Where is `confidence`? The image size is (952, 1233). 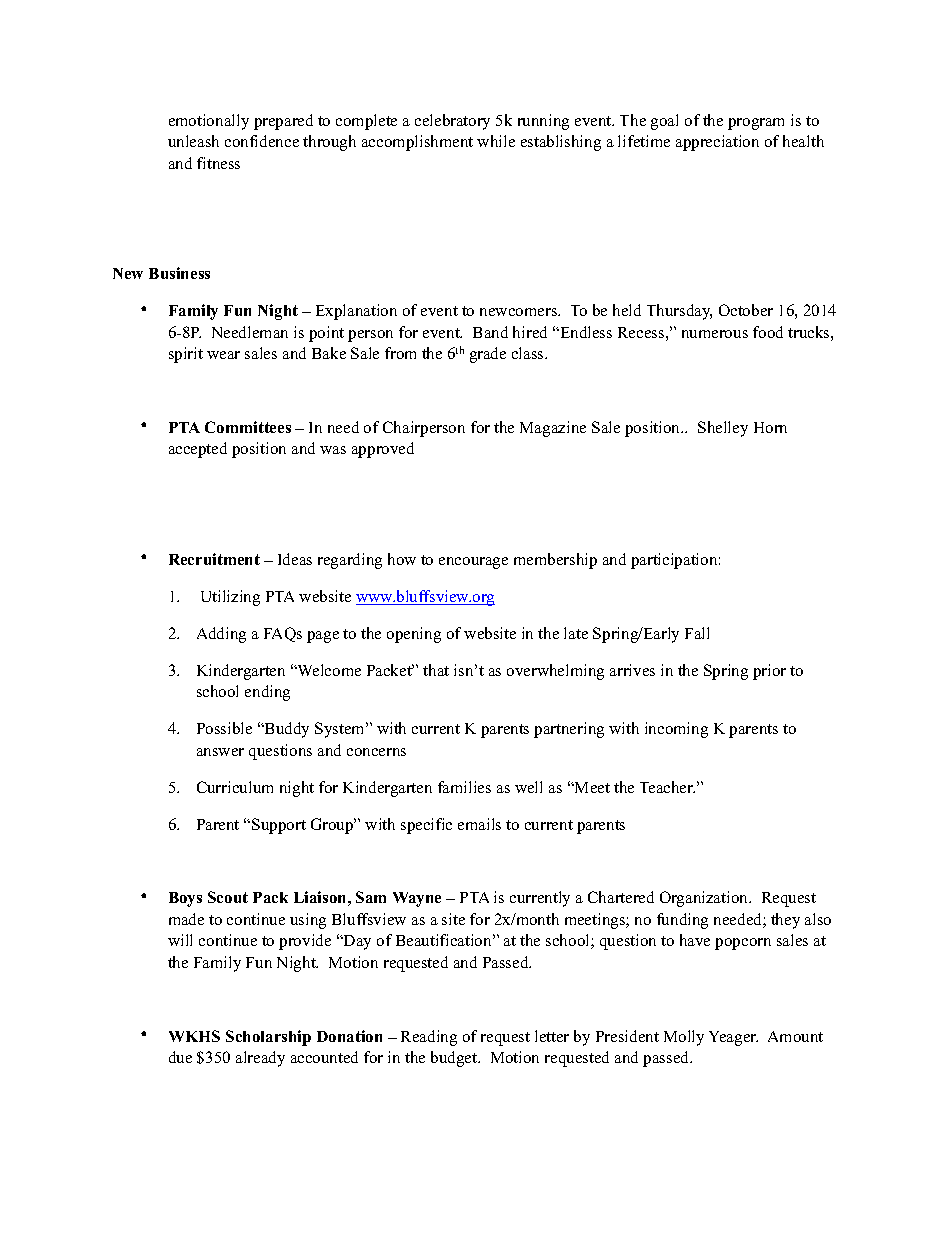
confidence is located at coordinates (262, 141).
